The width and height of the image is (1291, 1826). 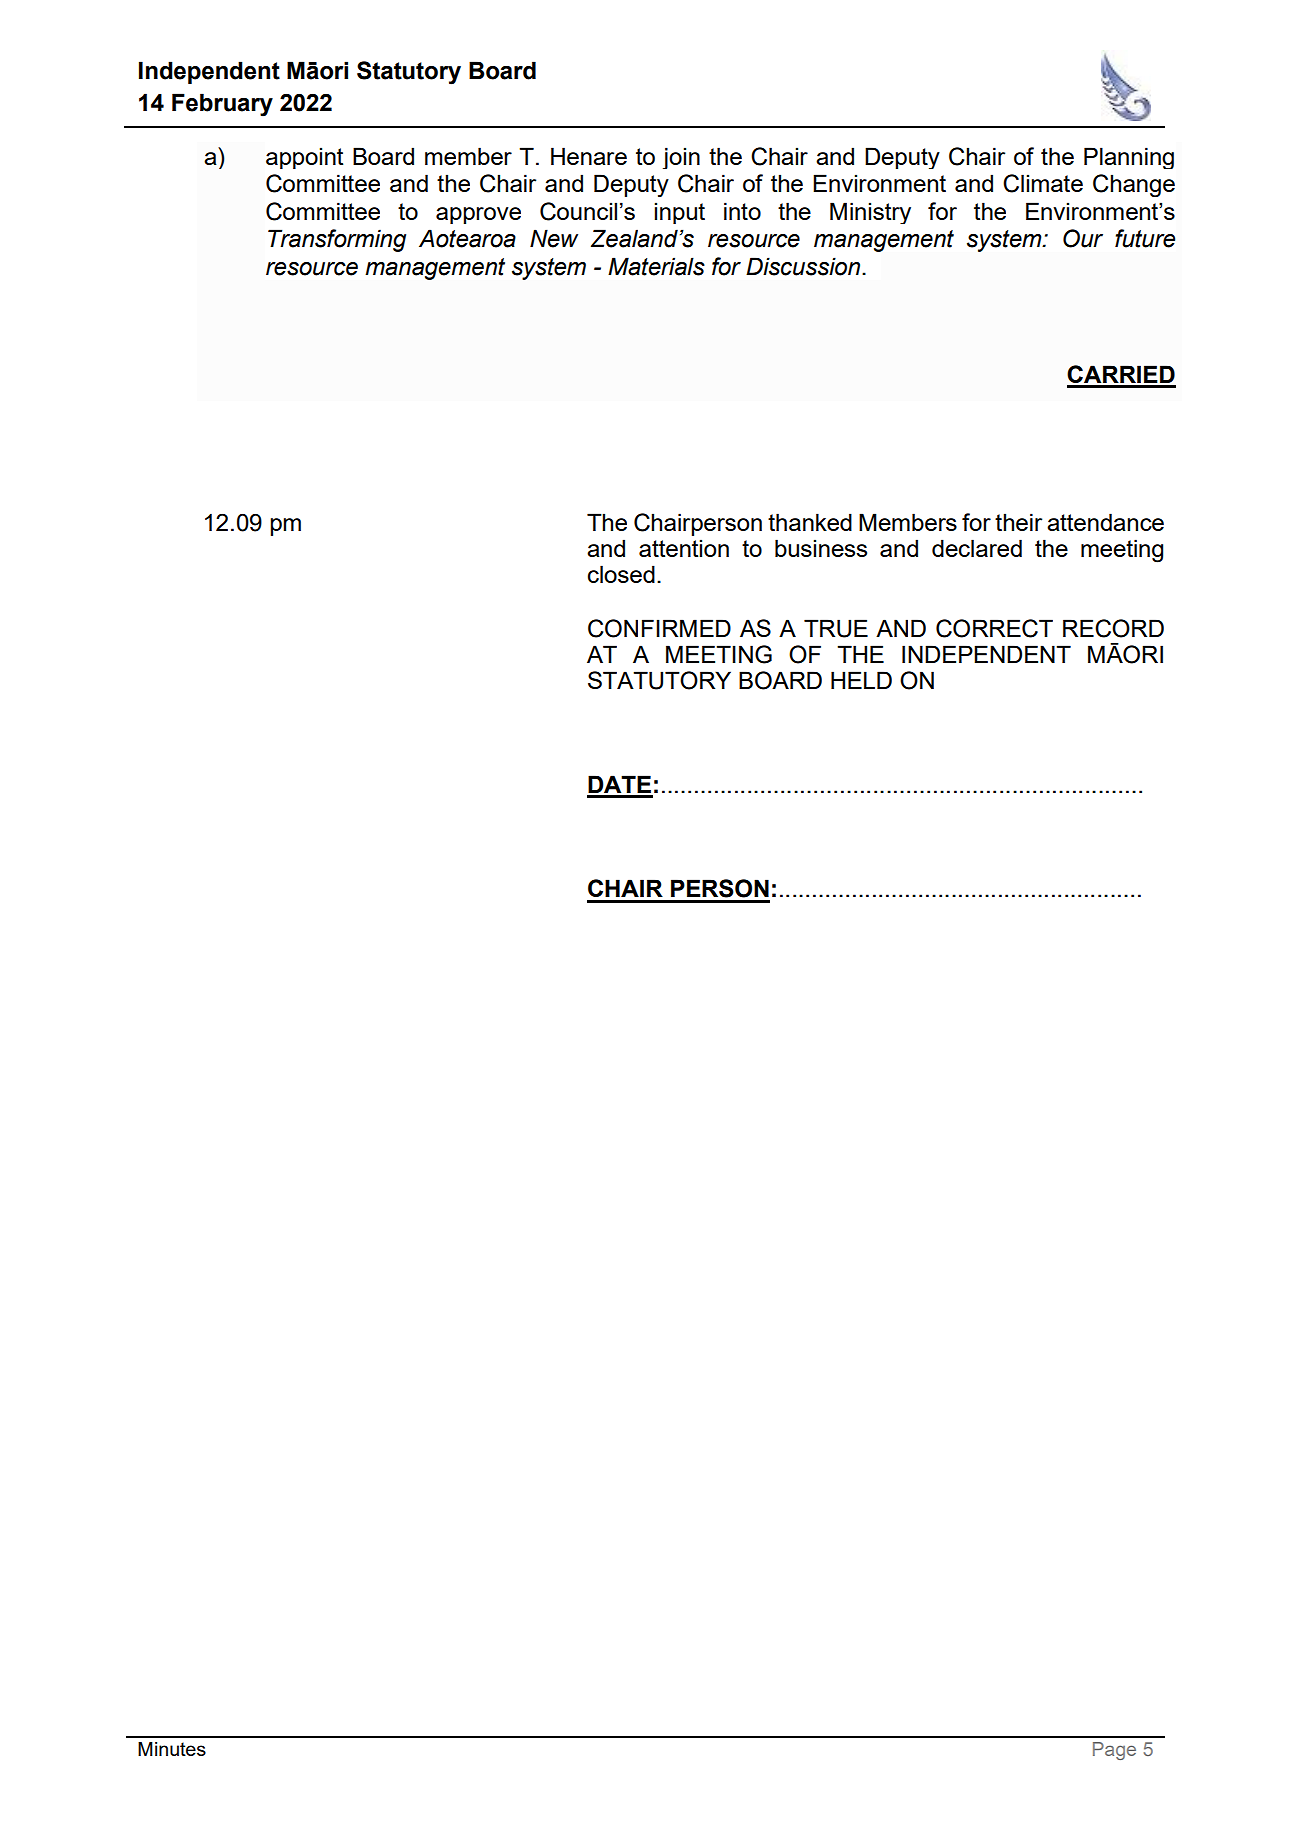 What do you see at coordinates (659, 628) in the image?
I see `CONFIRMED` at bounding box center [659, 628].
